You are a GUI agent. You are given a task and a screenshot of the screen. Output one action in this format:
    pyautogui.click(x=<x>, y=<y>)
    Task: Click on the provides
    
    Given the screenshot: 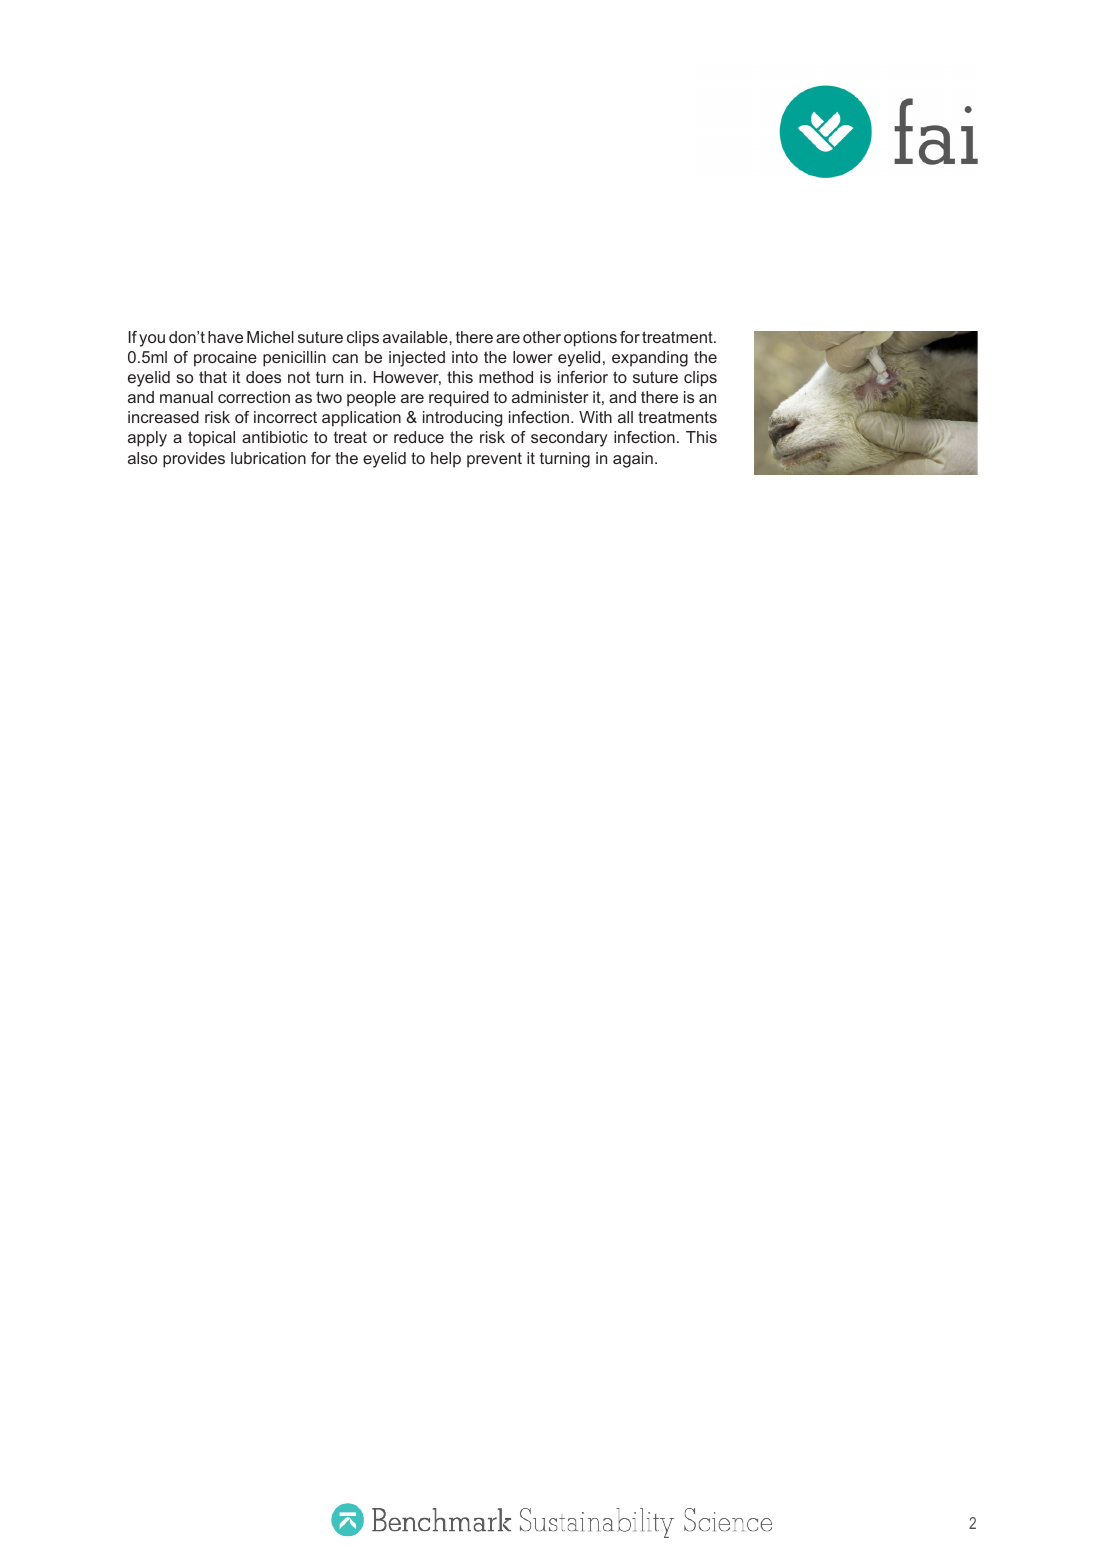 What is the action you would take?
    pyautogui.click(x=194, y=460)
